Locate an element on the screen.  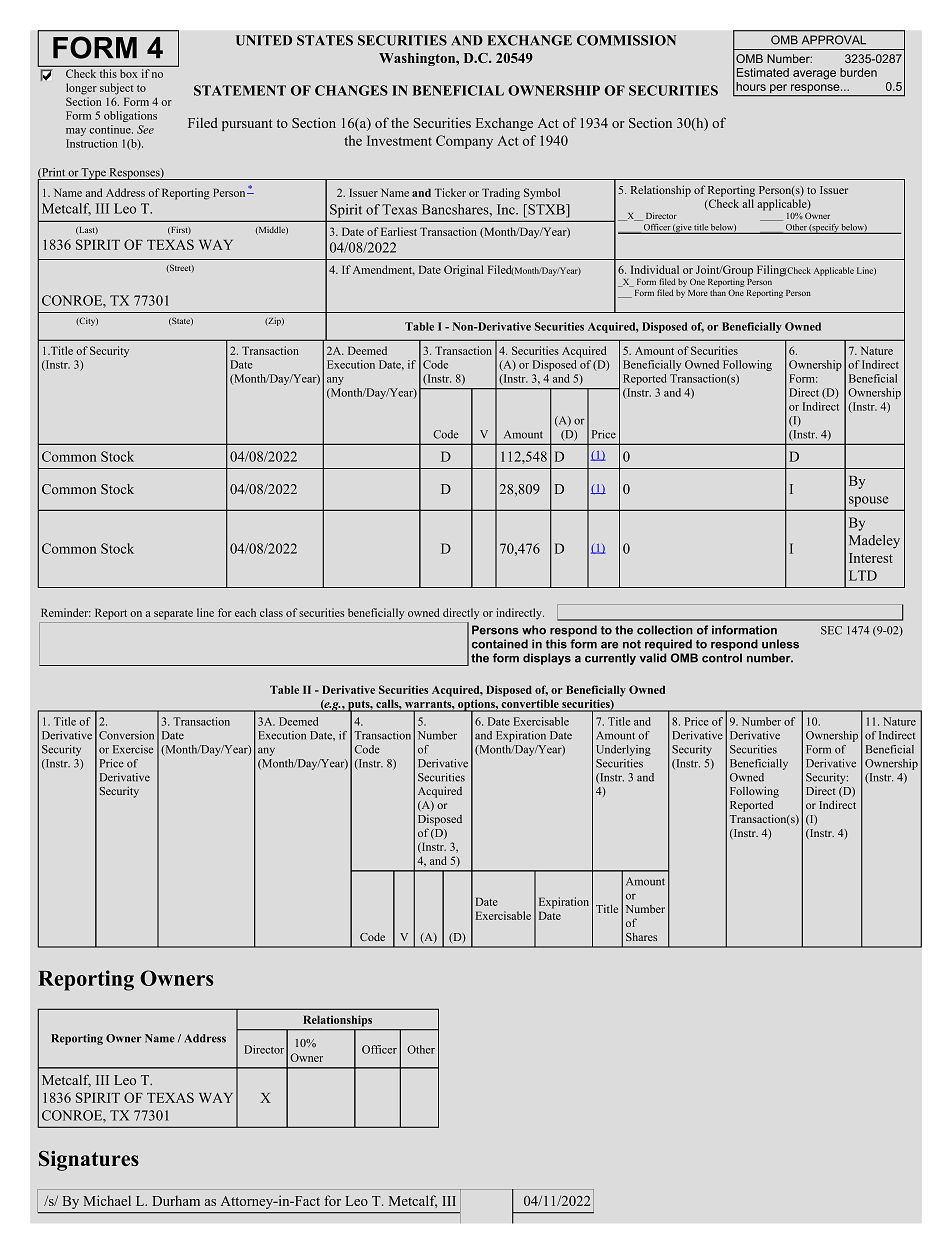
separate is located at coordinates (173, 615).
